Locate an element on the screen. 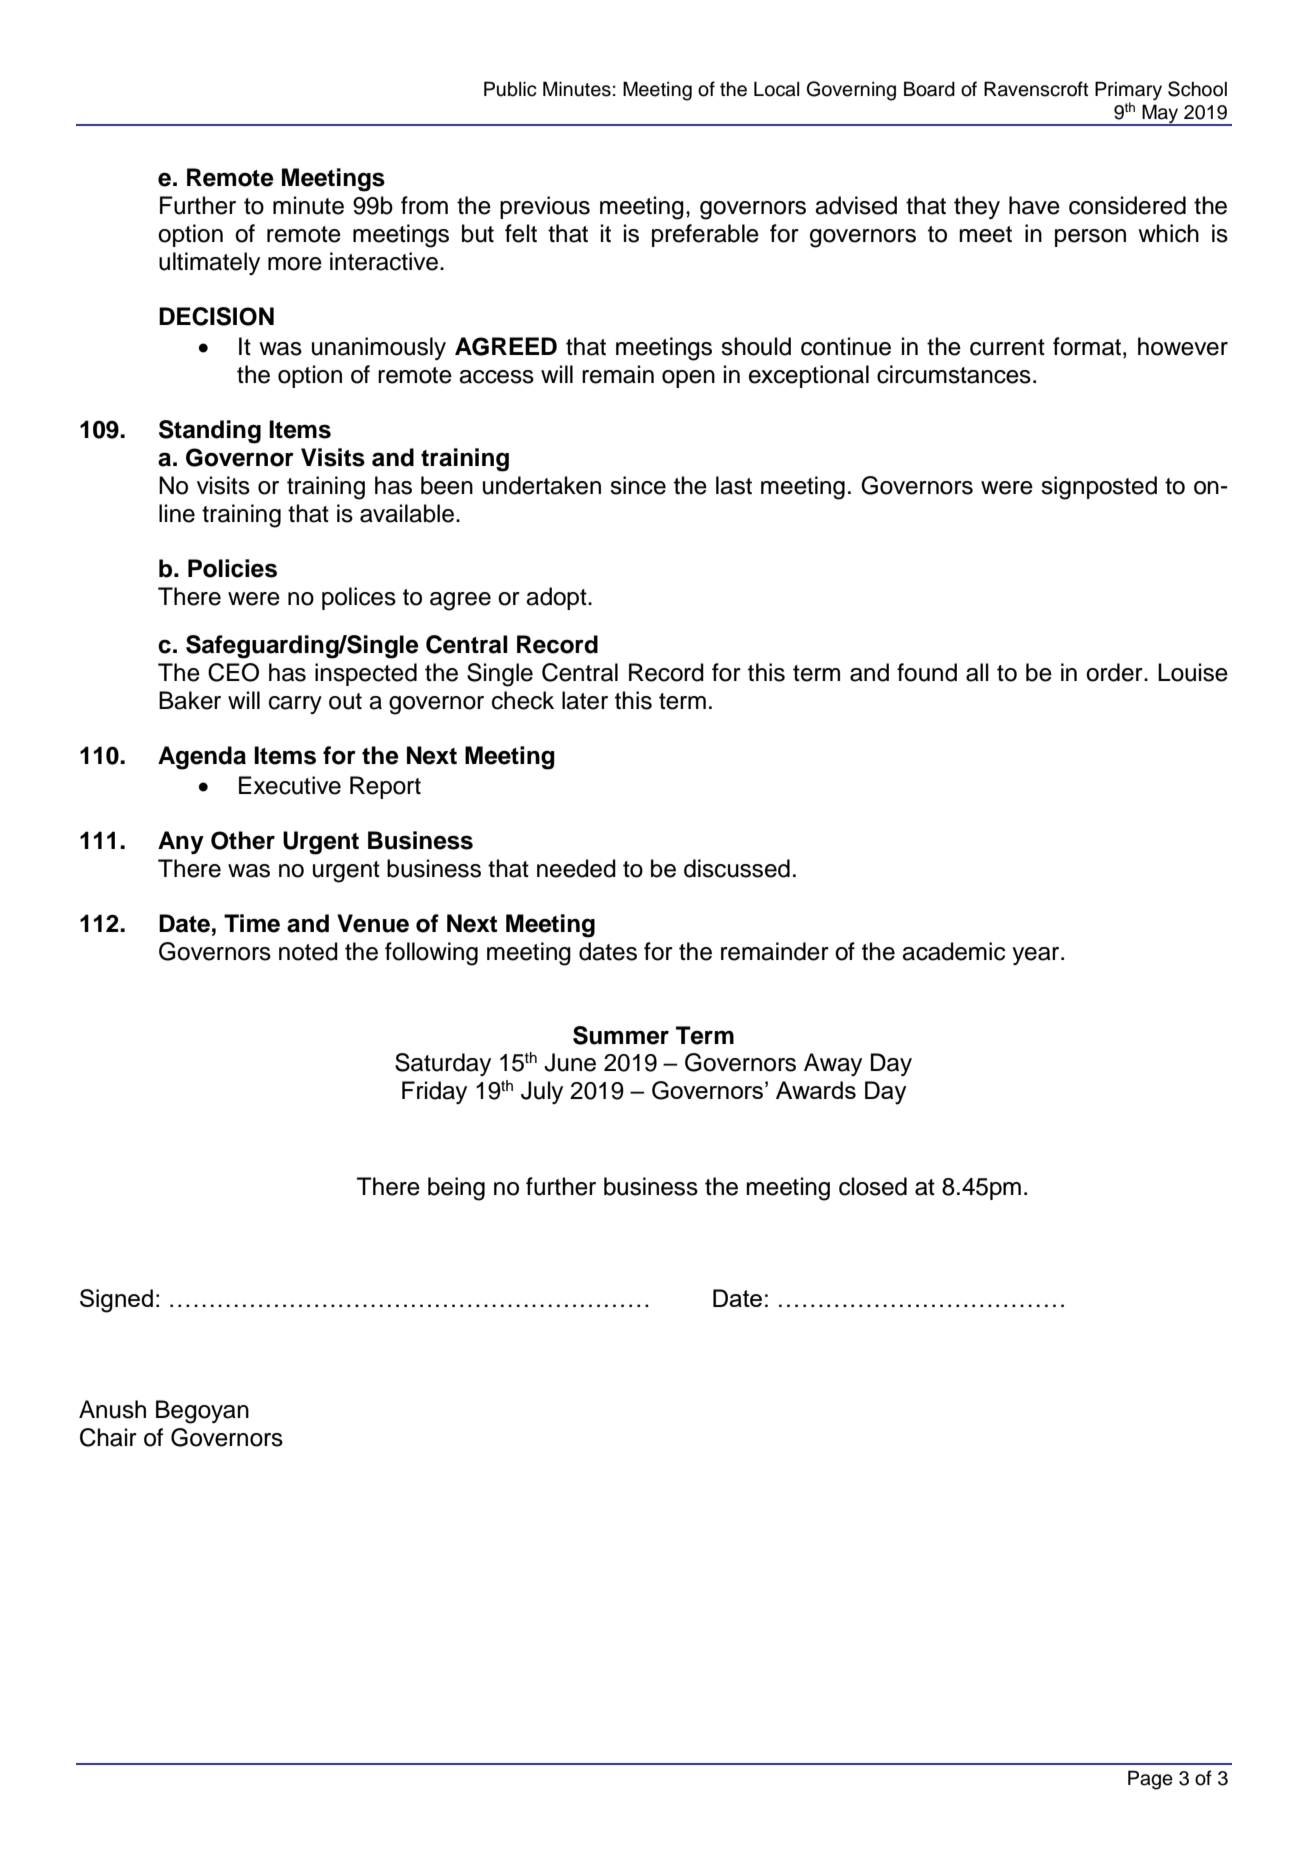 The height and width of the screenshot is (1850, 1307). being is located at coordinates (456, 1189).
